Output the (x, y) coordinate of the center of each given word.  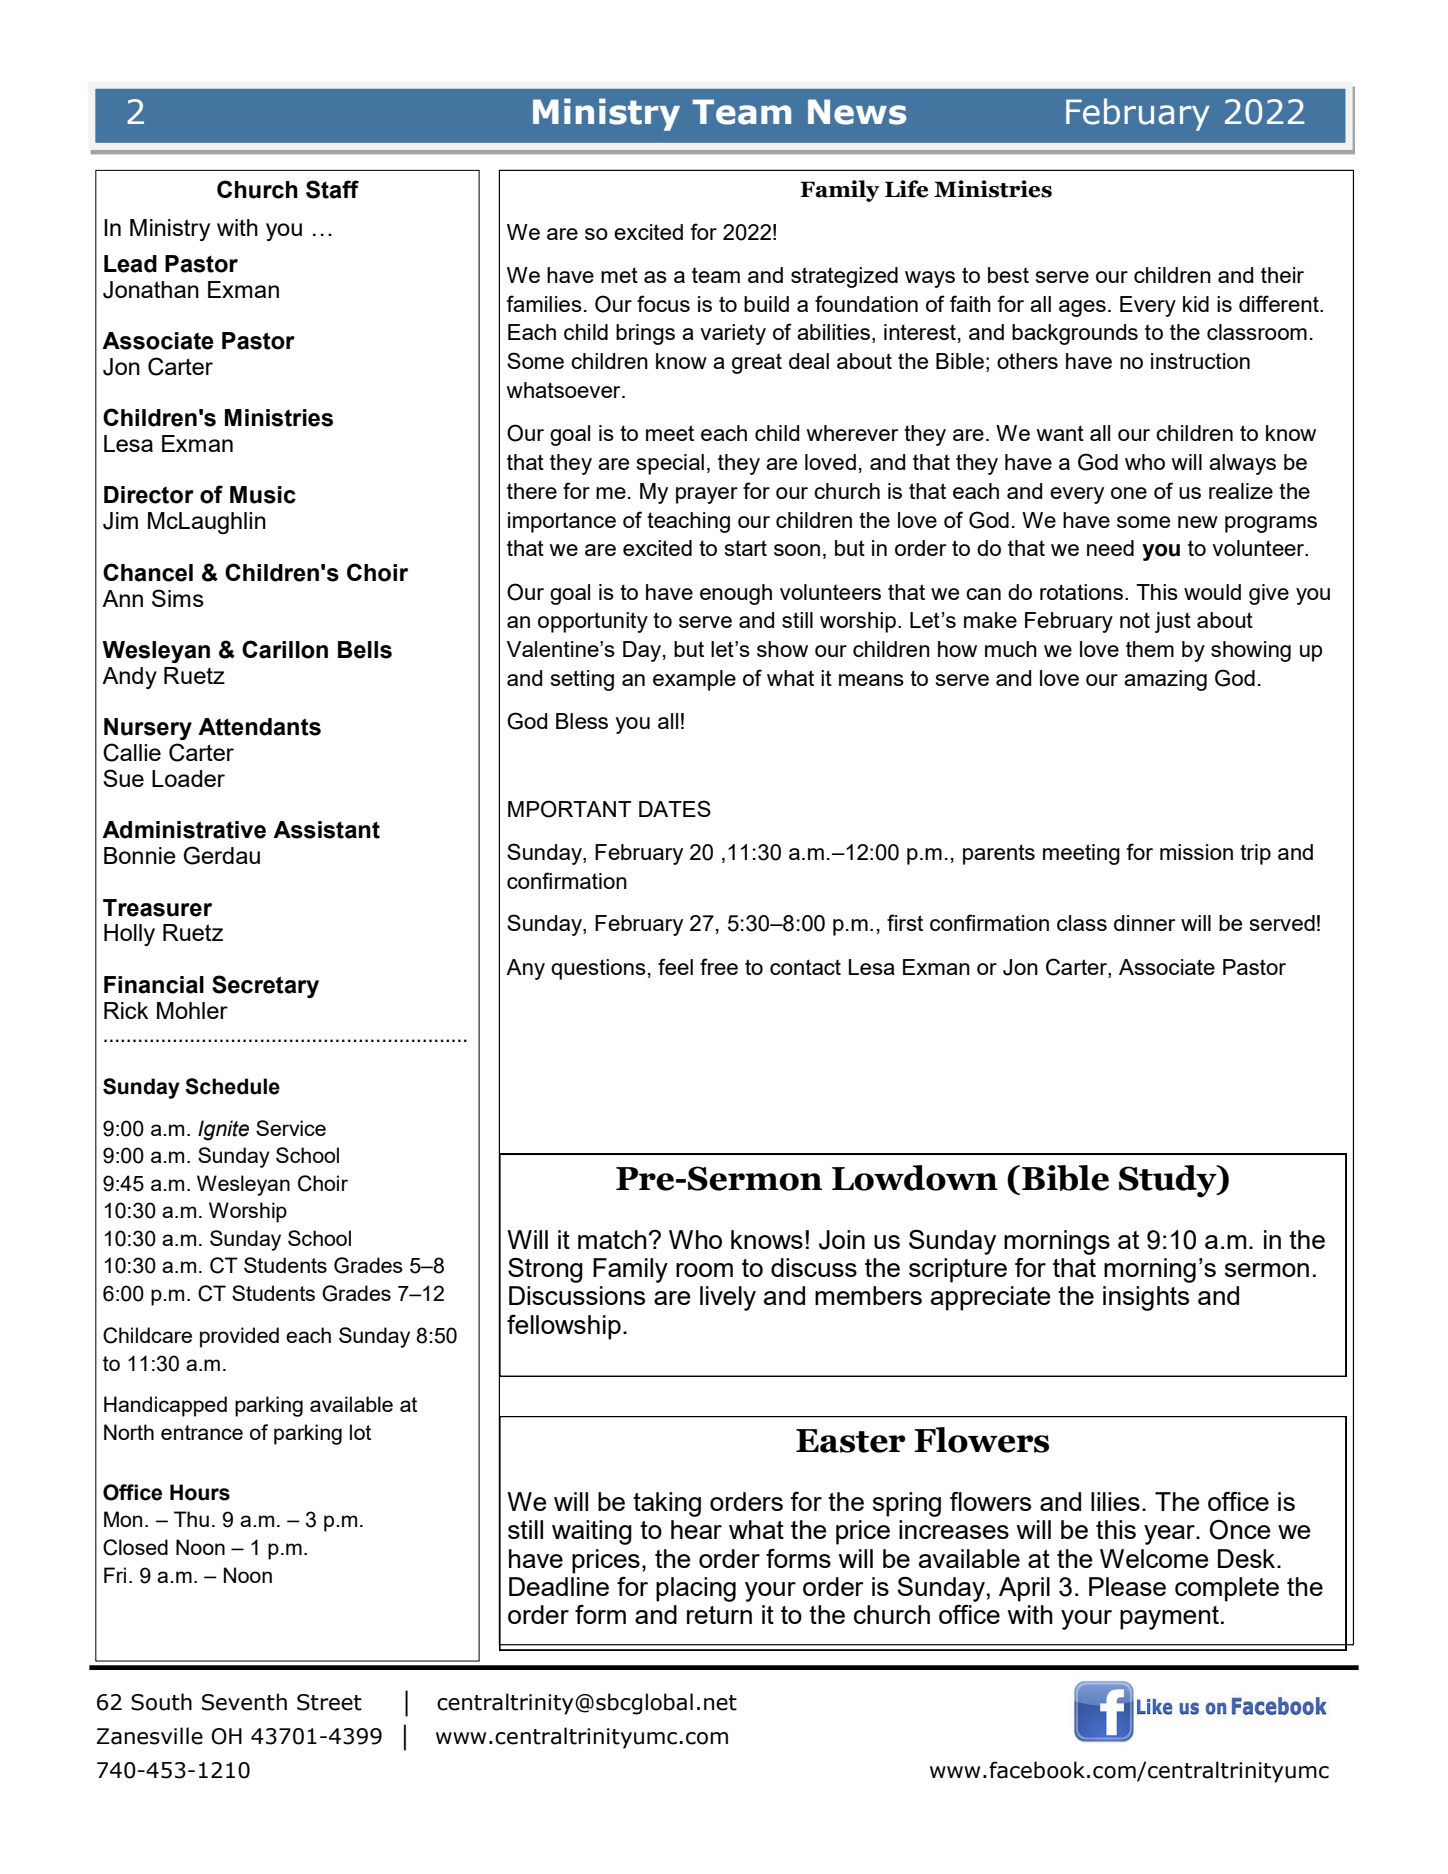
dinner (1144, 923)
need (1110, 548)
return (719, 1615)
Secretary (265, 986)
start (746, 548)
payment (1169, 1618)
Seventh (244, 1702)
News (857, 112)
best (1008, 275)
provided (239, 1337)
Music (263, 495)
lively (728, 1298)
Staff (332, 189)
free (719, 966)
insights (1146, 1298)
